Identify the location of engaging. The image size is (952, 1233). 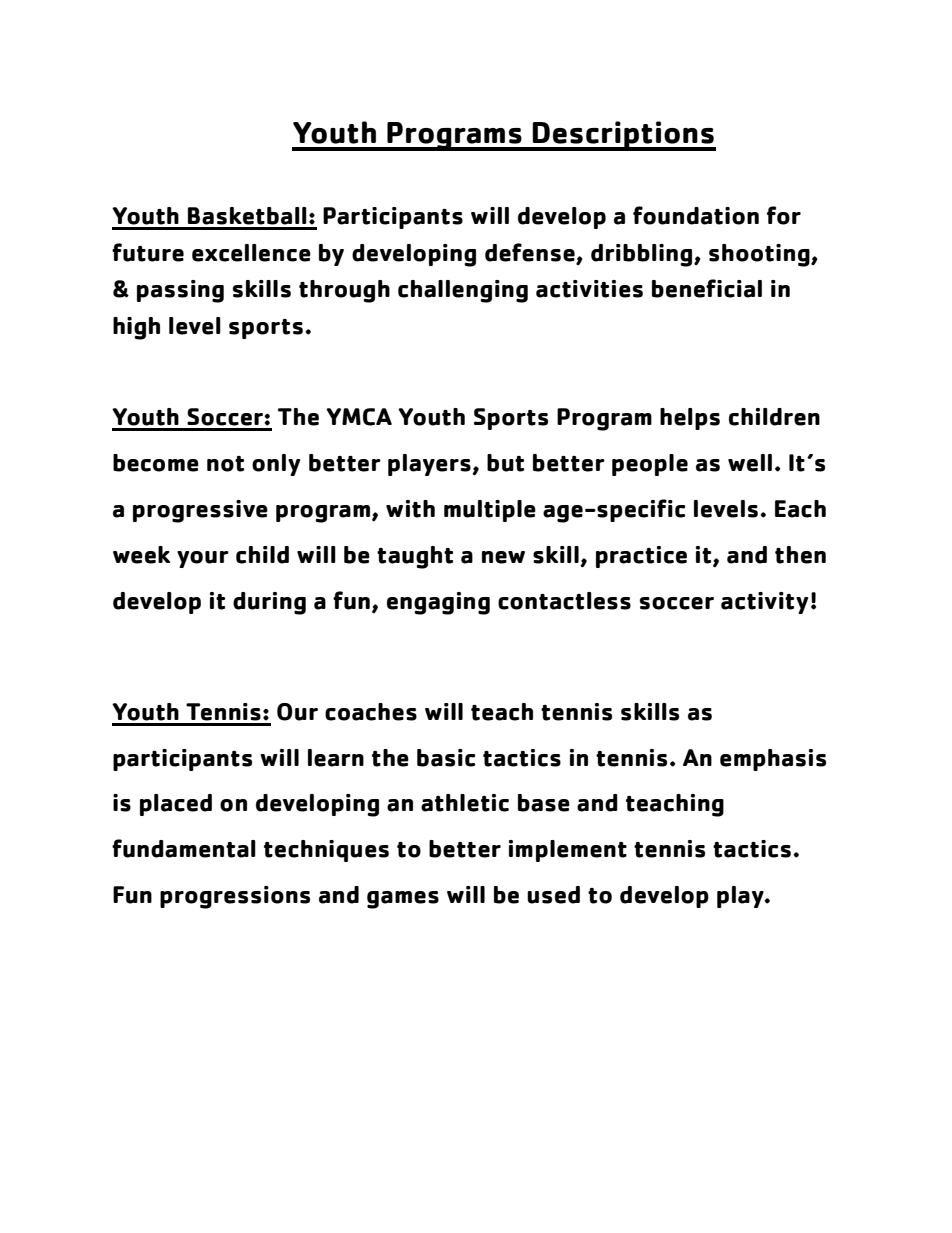
(438, 603).
